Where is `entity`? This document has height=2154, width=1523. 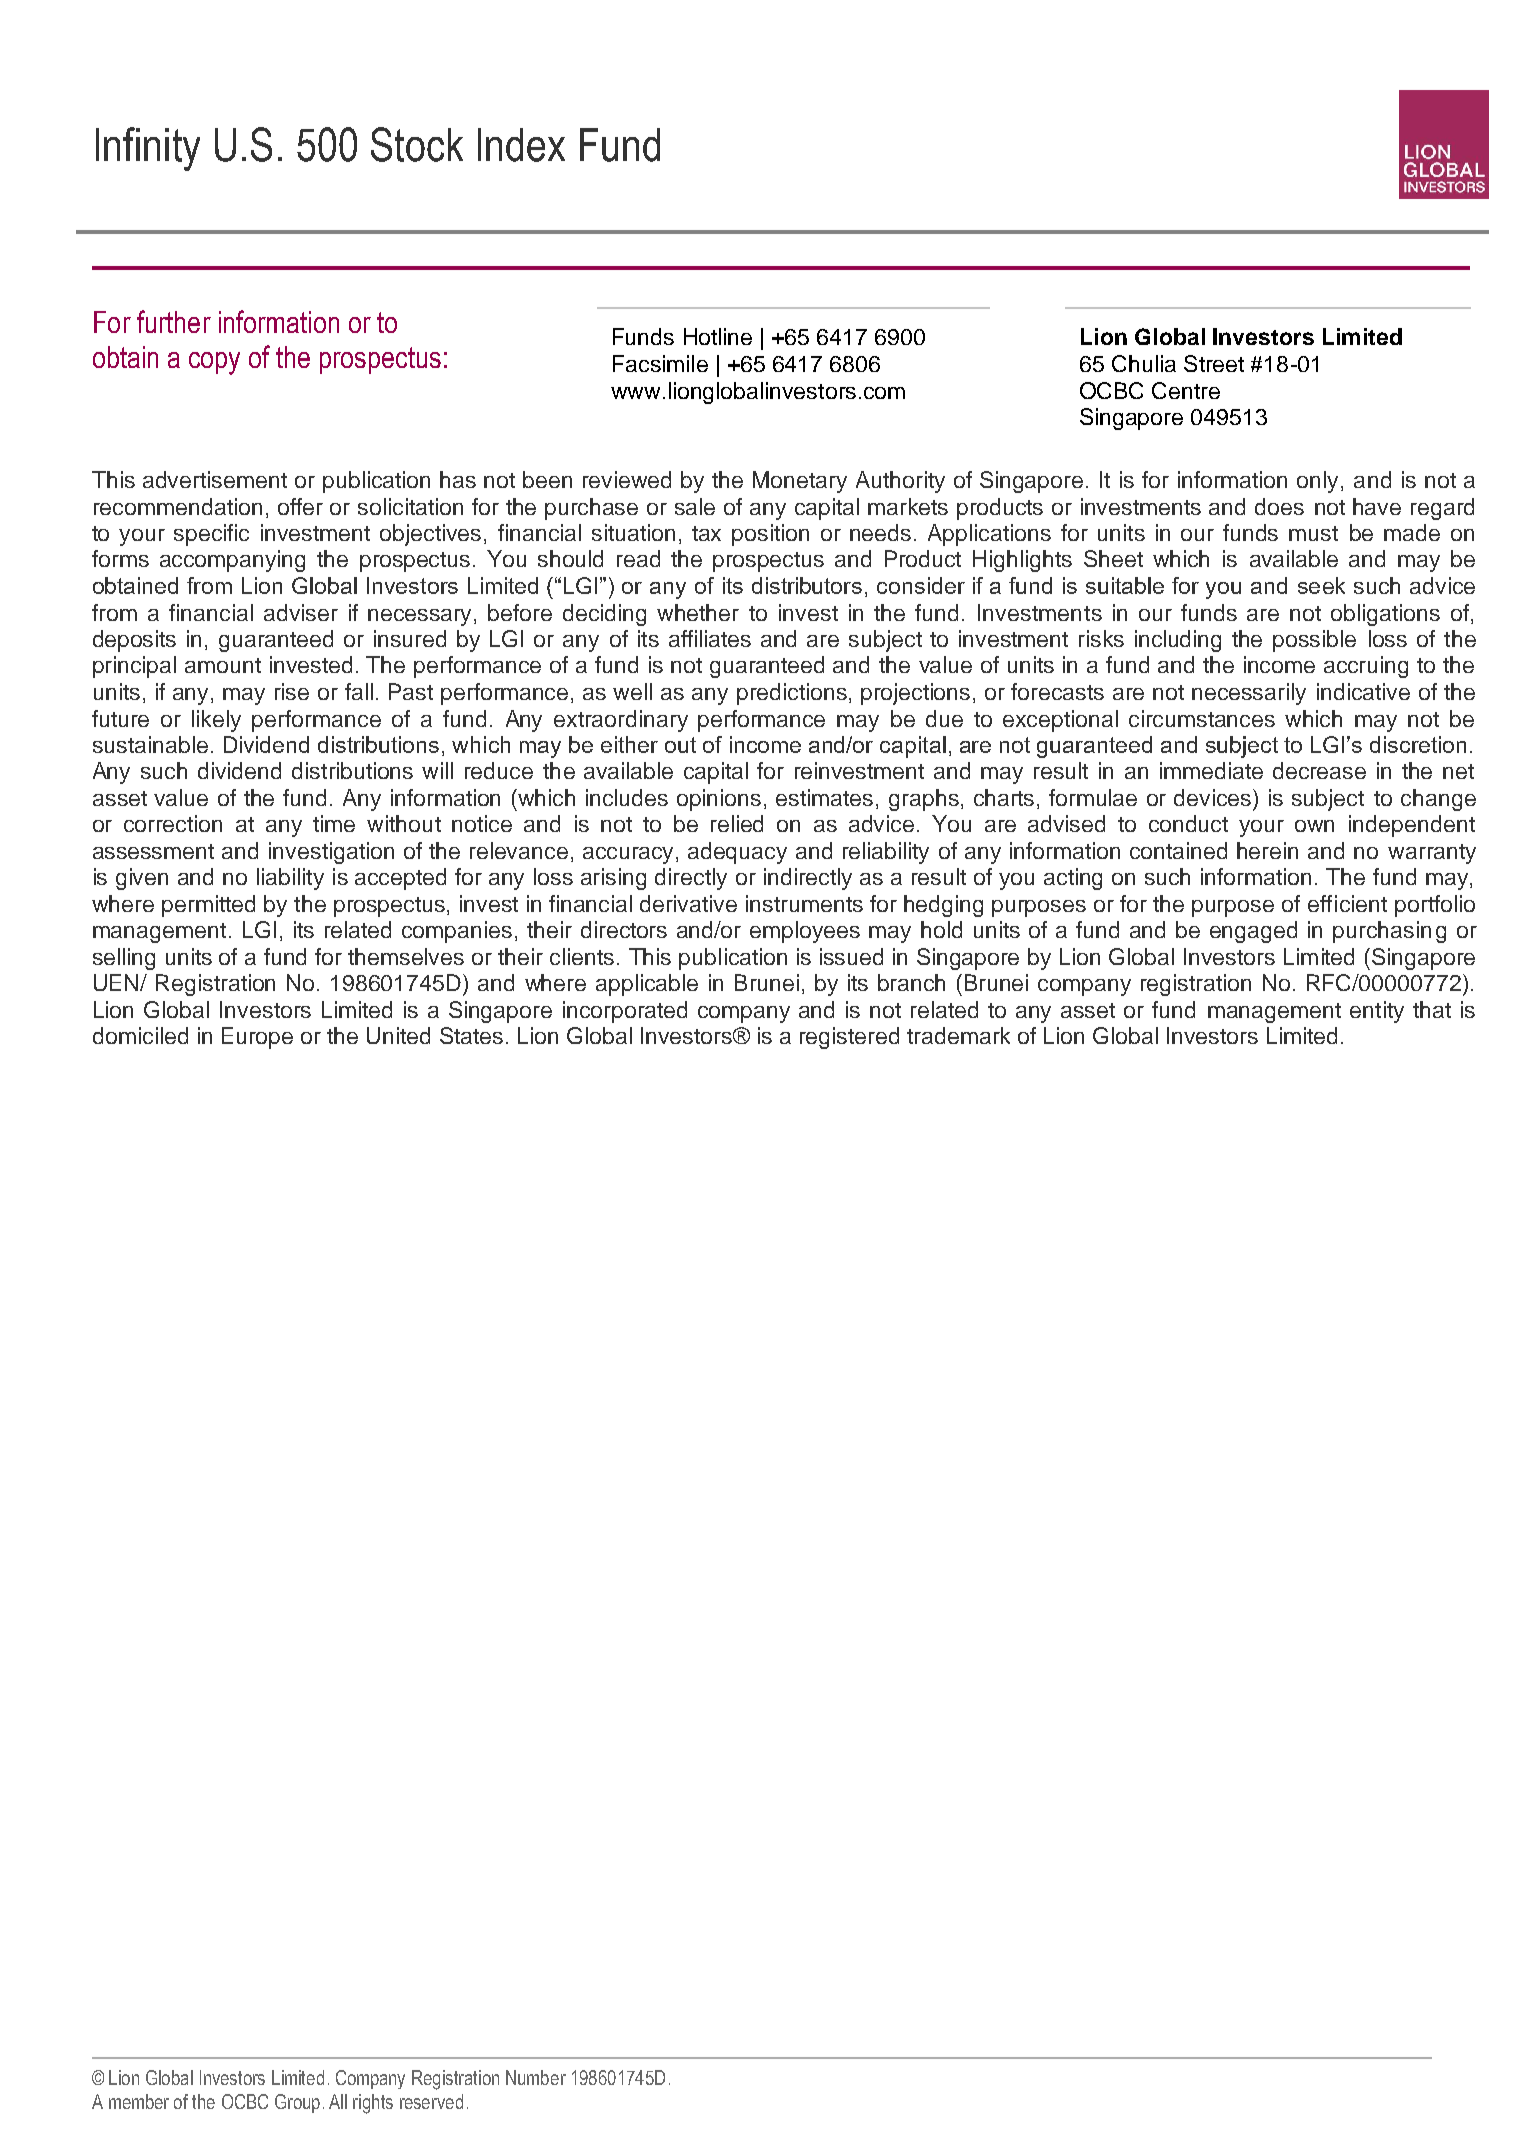
entity is located at coordinates (1377, 1012).
